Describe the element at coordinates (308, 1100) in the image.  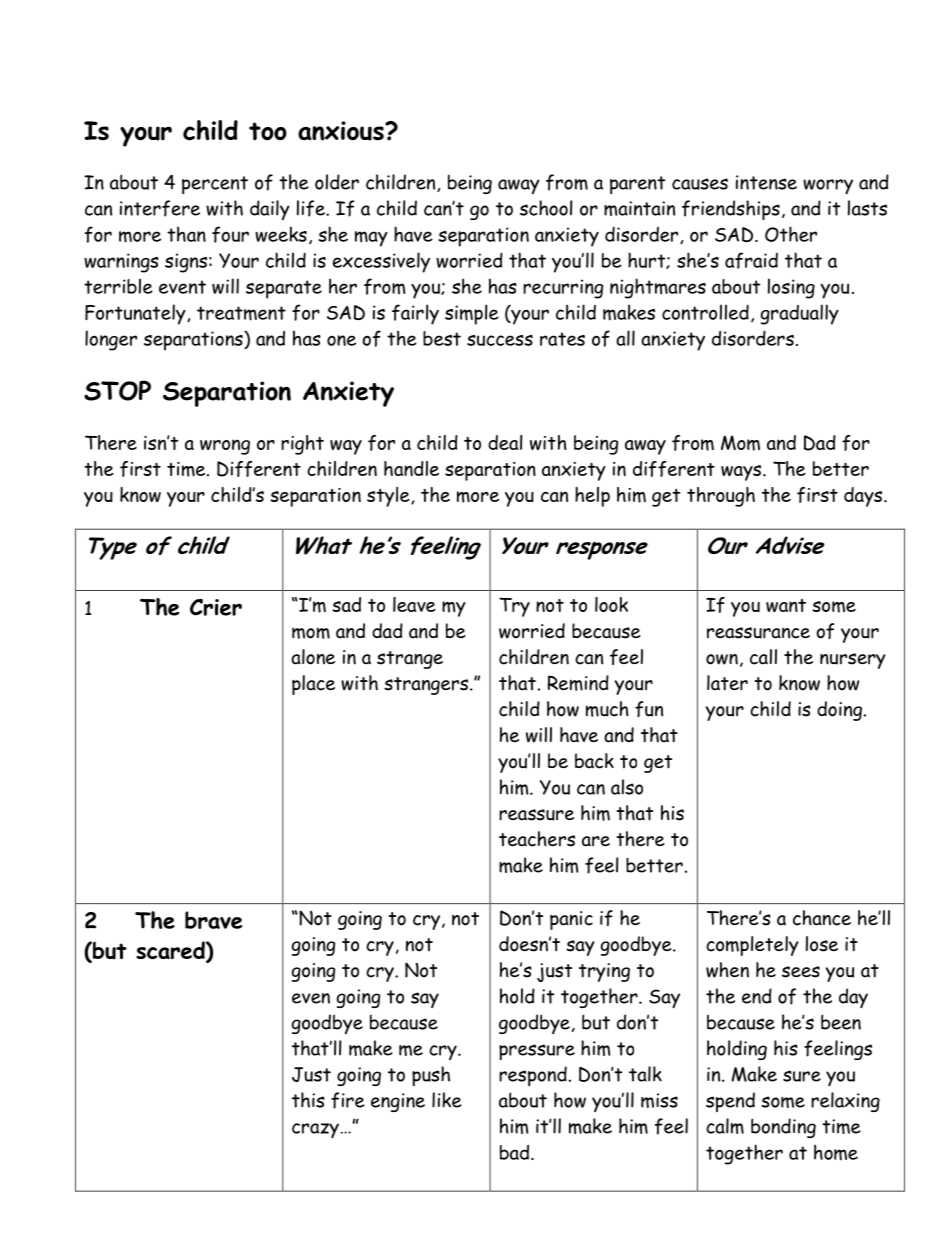
I see `this` at that location.
